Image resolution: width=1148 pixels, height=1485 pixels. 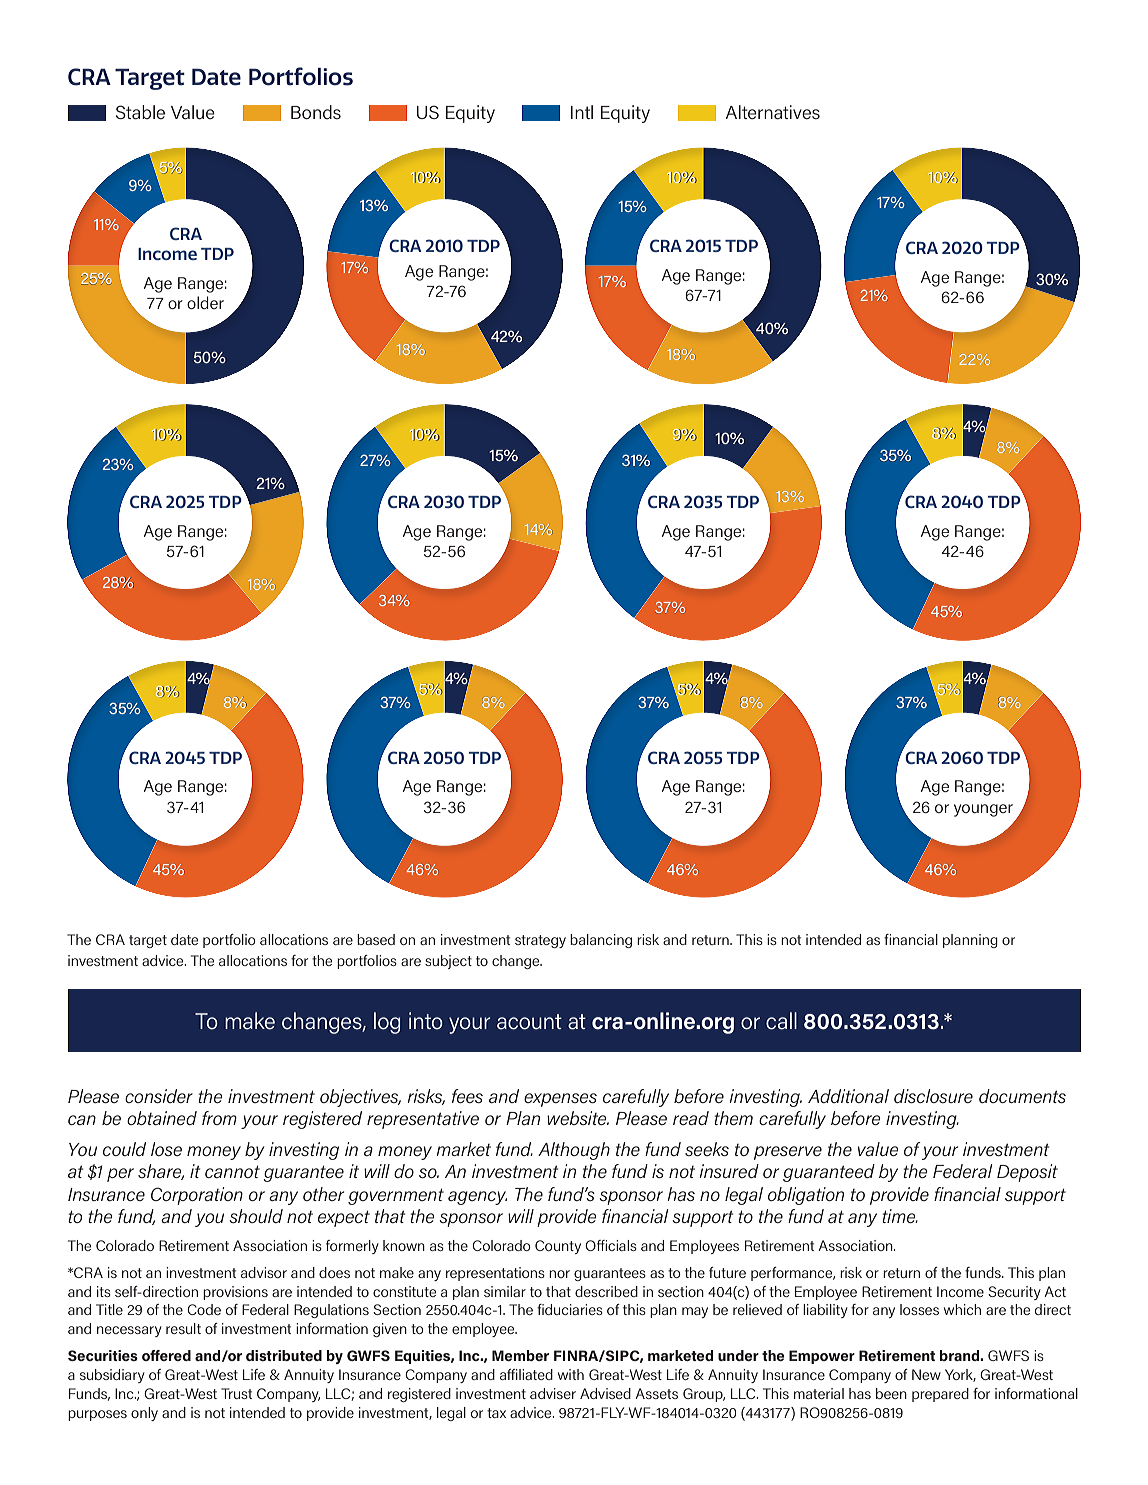 I want to click on based, so click(x=376, y=939).
